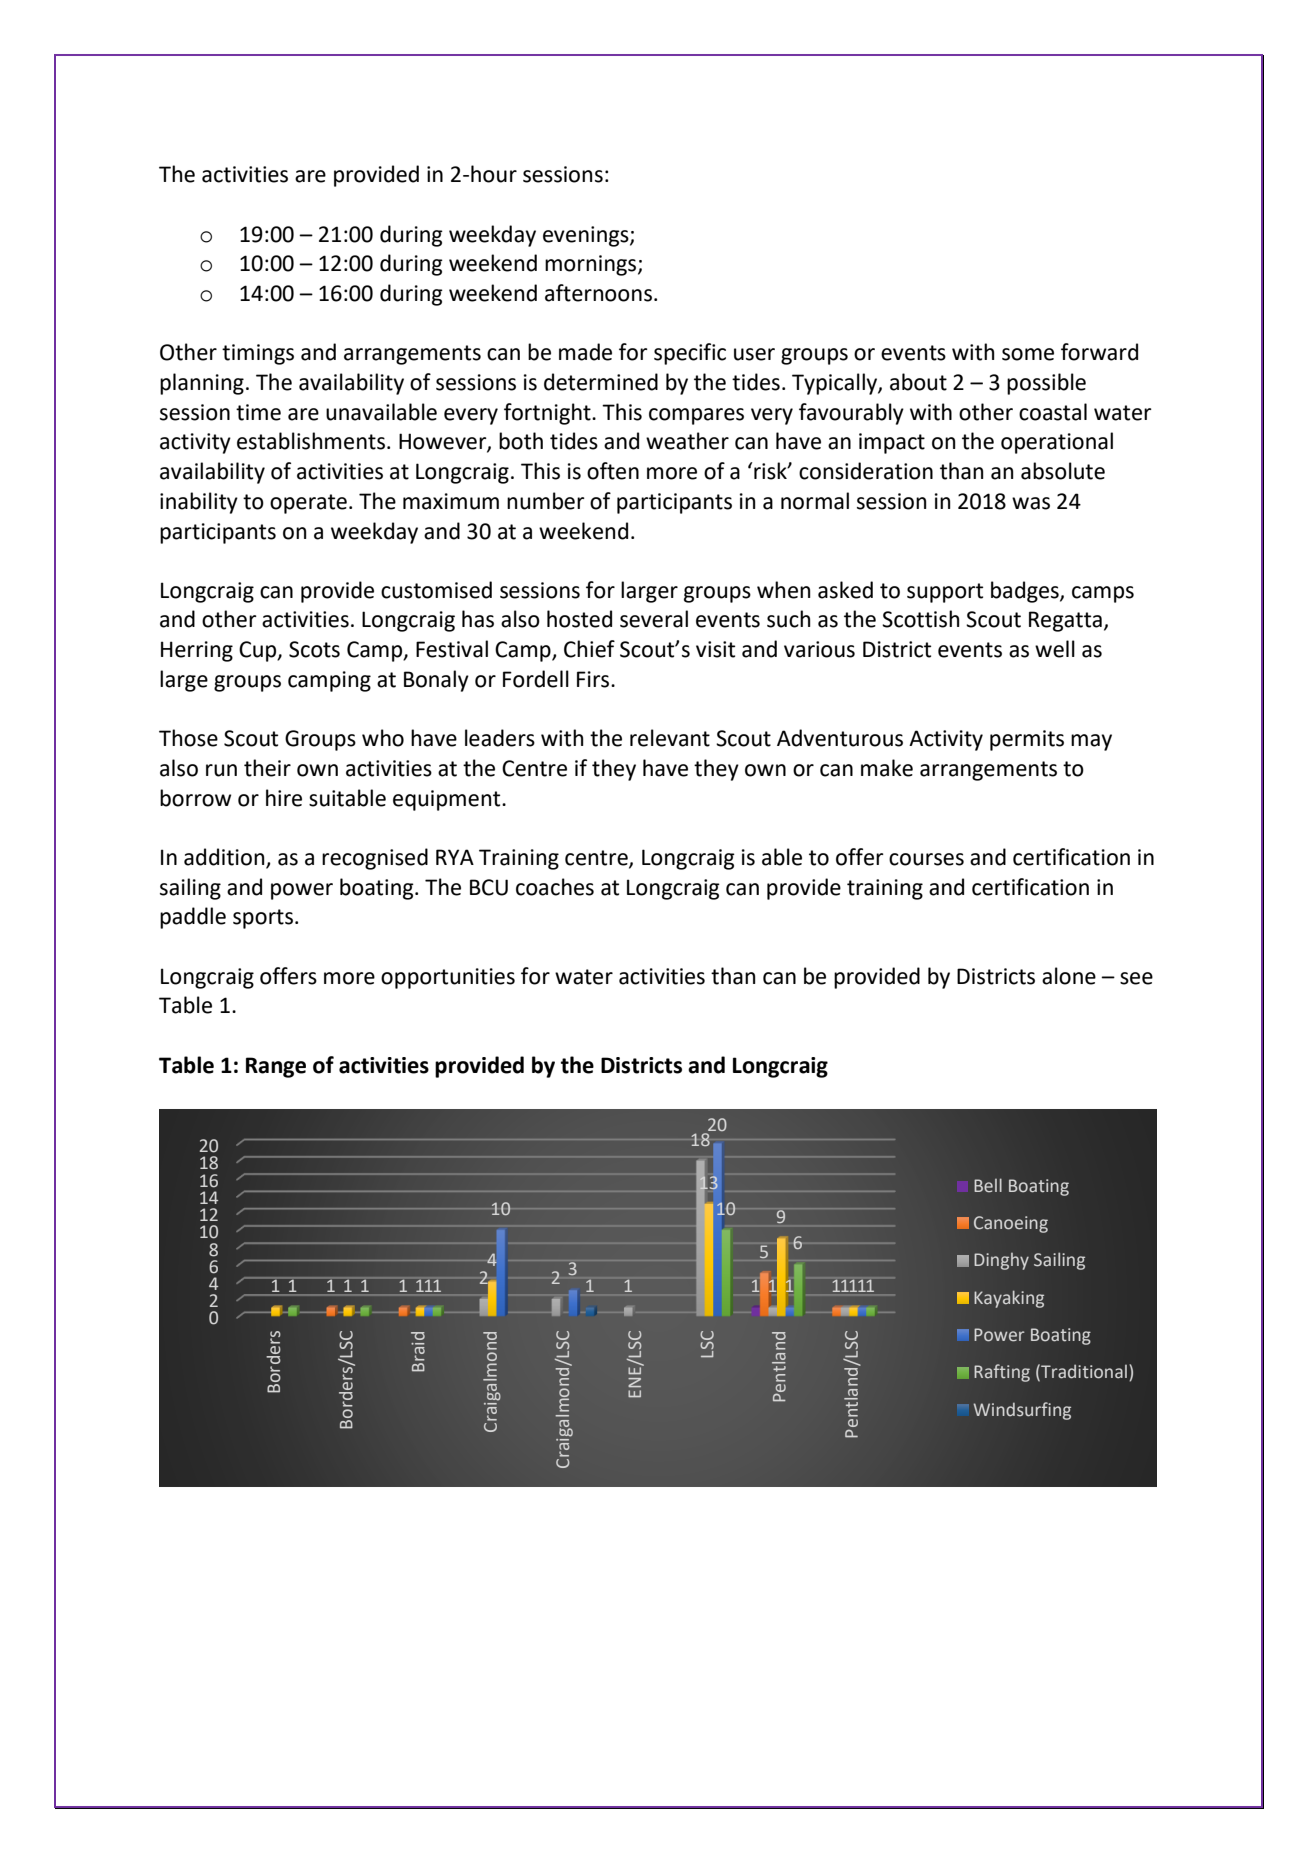 This document has width=1316, height=1861. Describe the element at coordinates (383, 738) in the document. I see `who` at that location.
